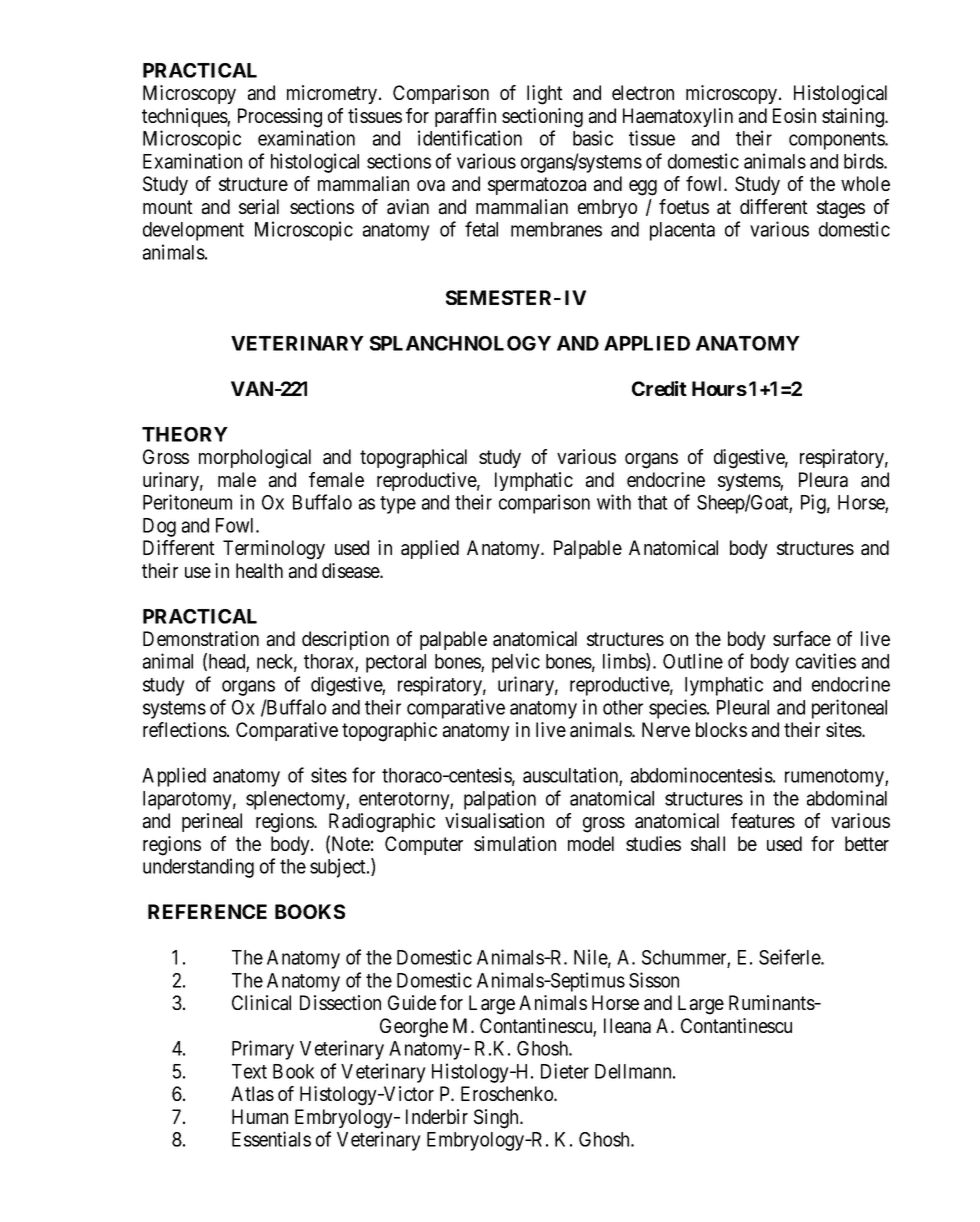 This page has height=1222, width=980. What do you see at coordinates (252, 1094) in the page?
I see `Atlas` at bounding box center [252, 1094].
